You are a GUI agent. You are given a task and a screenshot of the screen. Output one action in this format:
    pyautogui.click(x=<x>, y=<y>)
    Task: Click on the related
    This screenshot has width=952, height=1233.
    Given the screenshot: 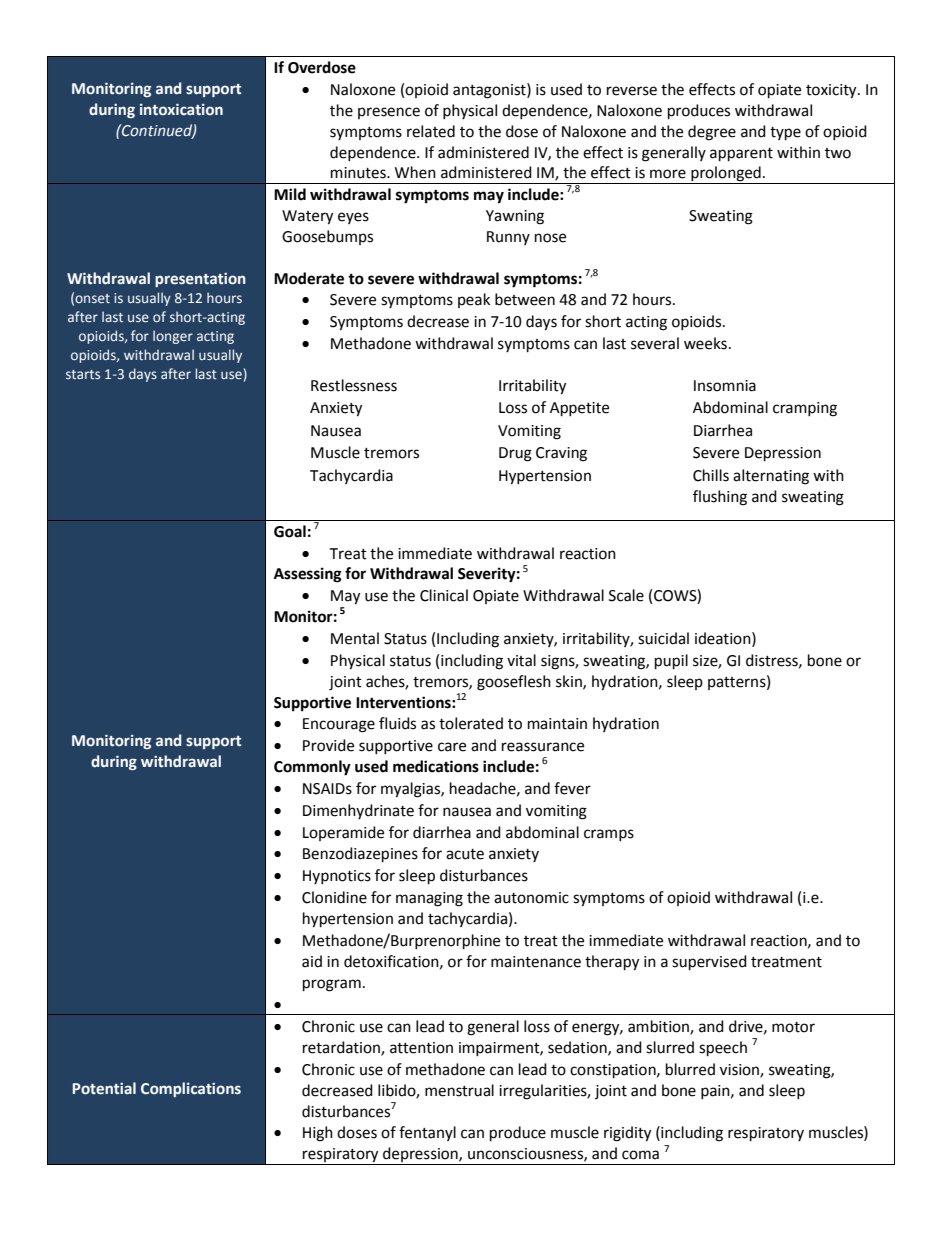 What is the action you would take?
    pyautogui.click(x=431, y=131)
